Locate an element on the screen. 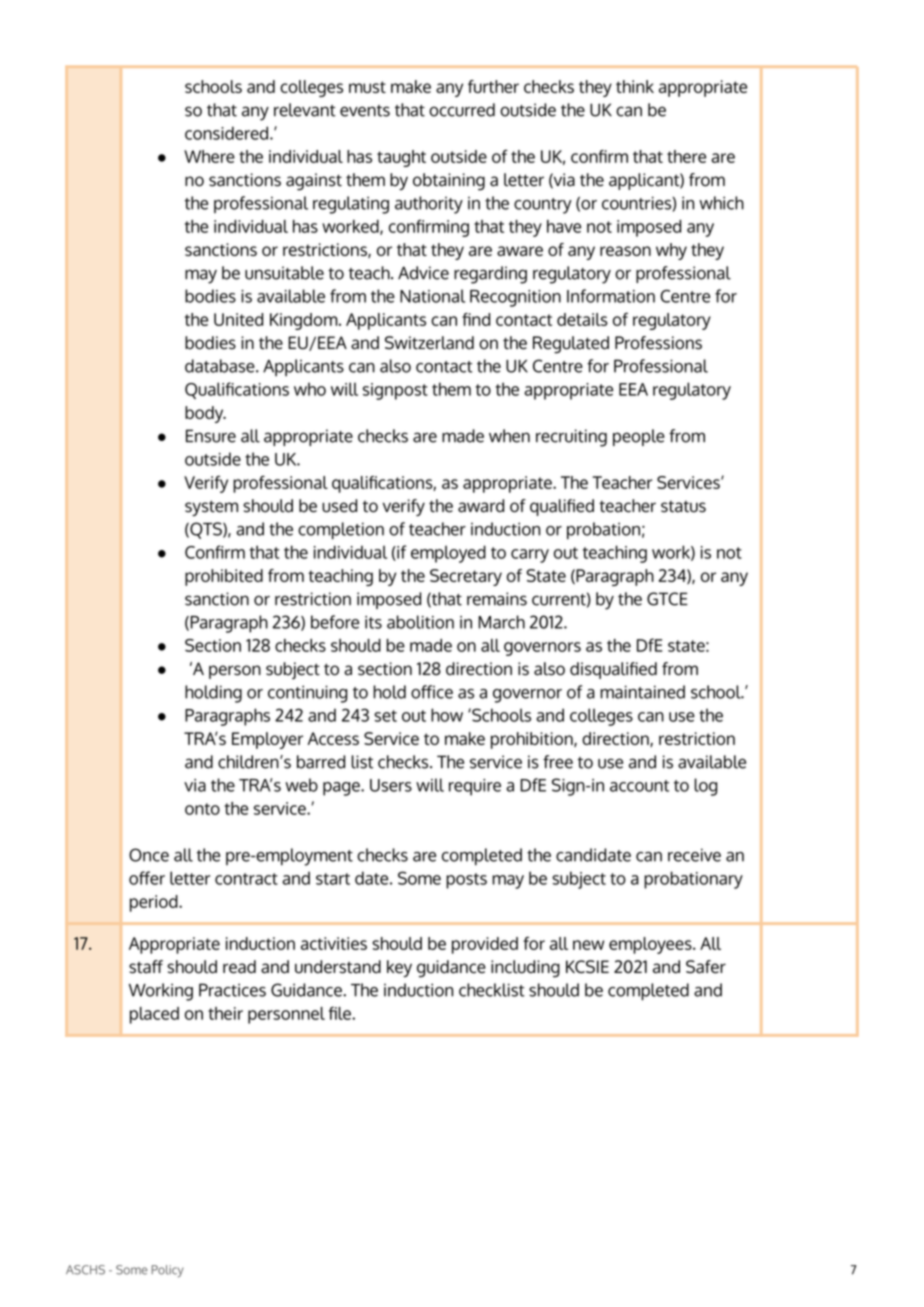 This screenshot has height=1307, width=924. think is located at coordinates (635, 86).
